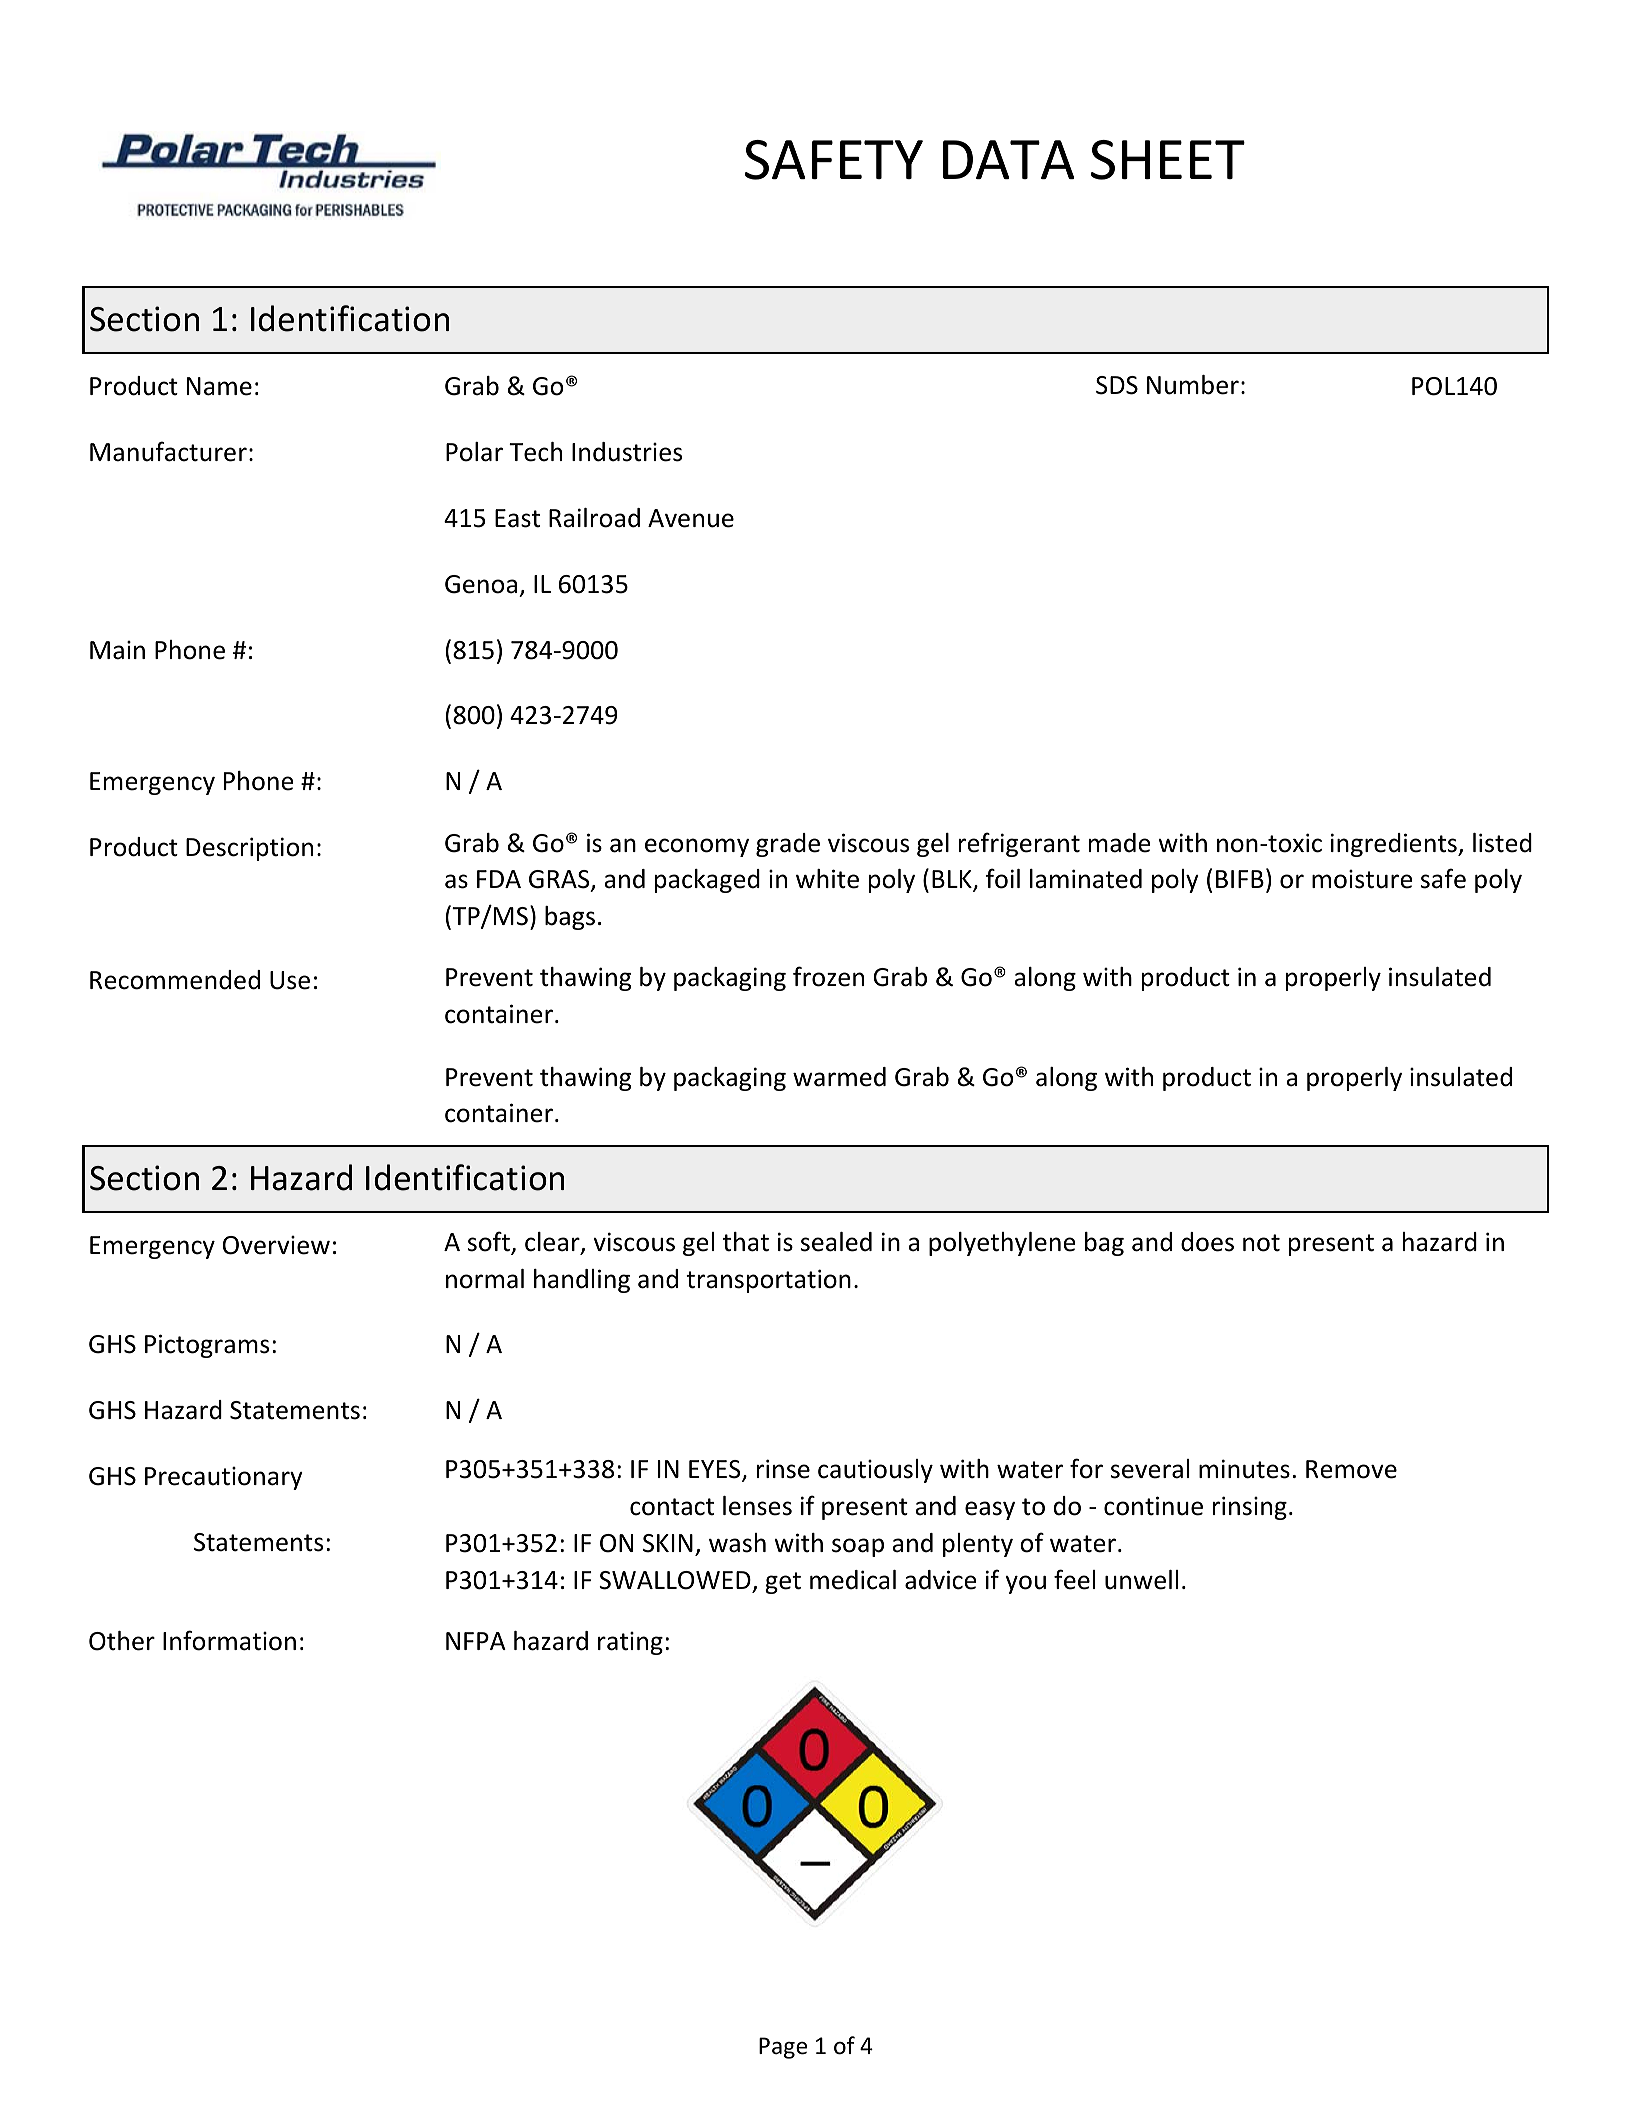  I want to click on Use, so click(290, 980).
